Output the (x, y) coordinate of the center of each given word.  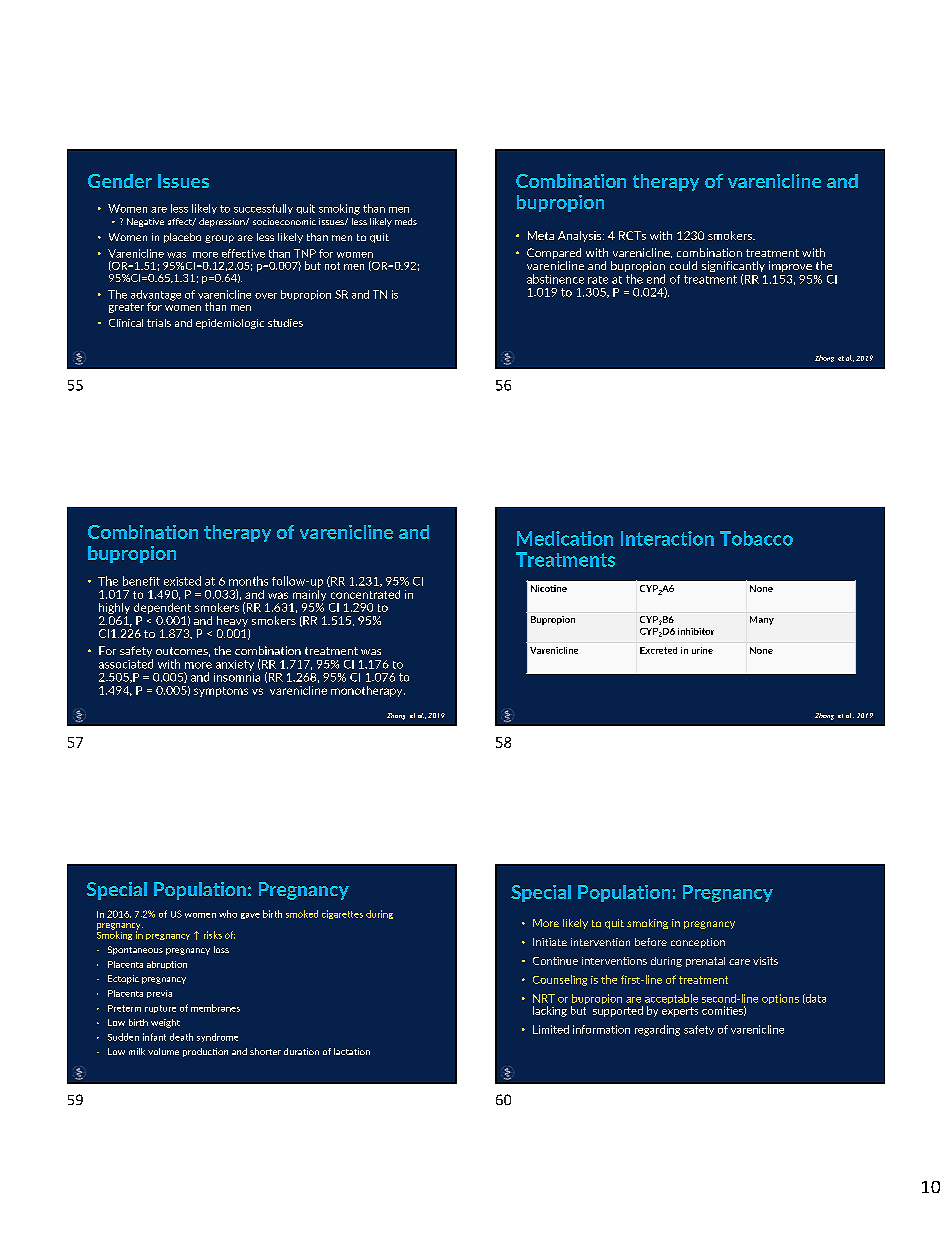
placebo (182, 238)
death (181, 1037)
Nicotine (549, 588)
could (683, 265)
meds (406, 221)
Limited (551, 1029)
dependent (162, 608)
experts (680, 1012)
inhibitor (696, 631)
